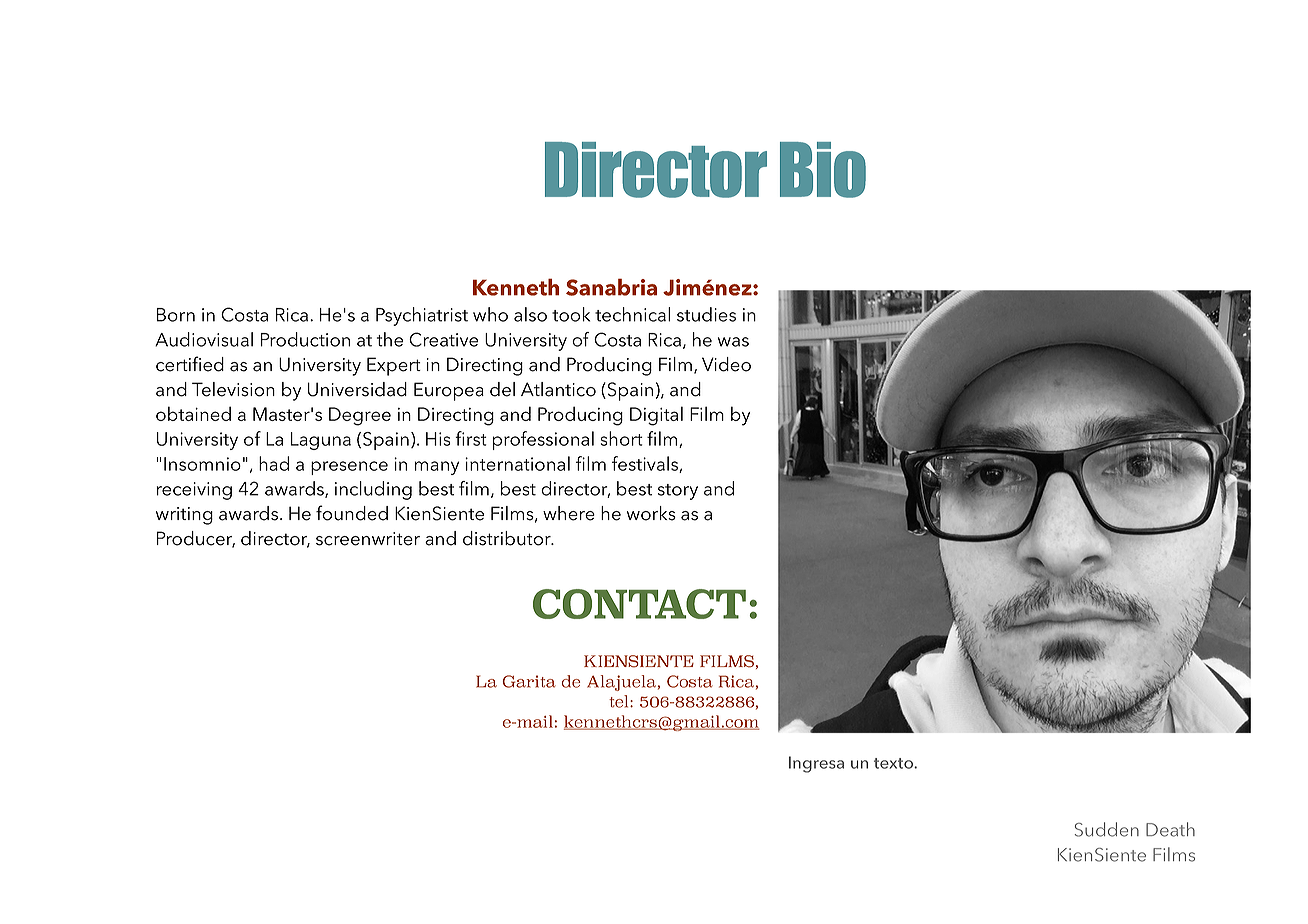 This screenshot has width=1308, height=924. What do you see at coordinates (639, 604) in the screenshot?
I see `CONTACT` at bounding box center [639, 604].
